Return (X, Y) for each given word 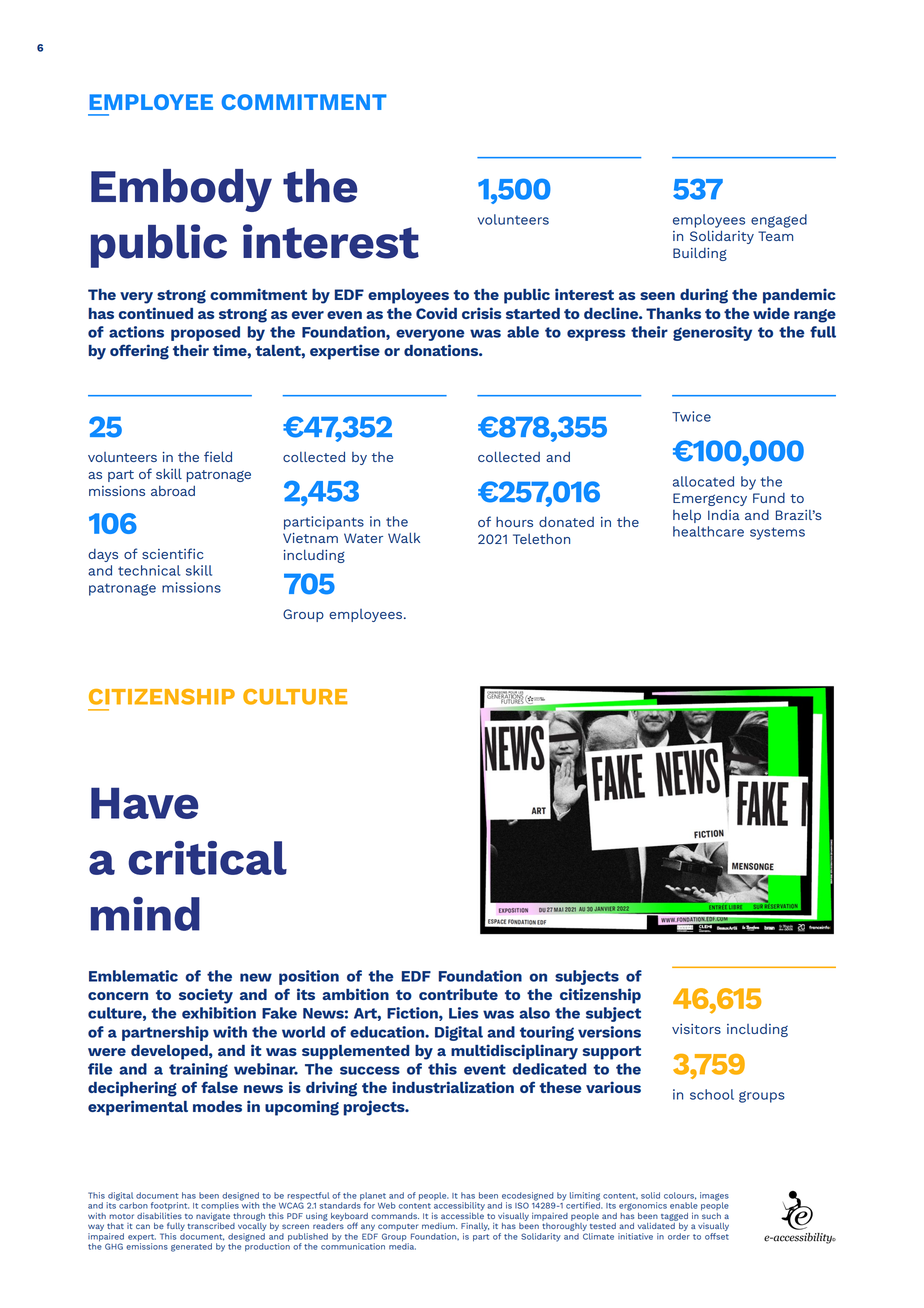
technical (149, 570)
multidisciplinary (514, 1052)
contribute (458, 994)
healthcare (708, 531)
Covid (436, 313)
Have (144, 803)
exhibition (219, 1013)
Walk (404, 537)
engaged (779, 221)
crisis (482, 313)
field (218, 456)
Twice (691, 416)
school (712, 1094)
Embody (181, 190)
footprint (170, 1206)
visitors (696, 1029)
